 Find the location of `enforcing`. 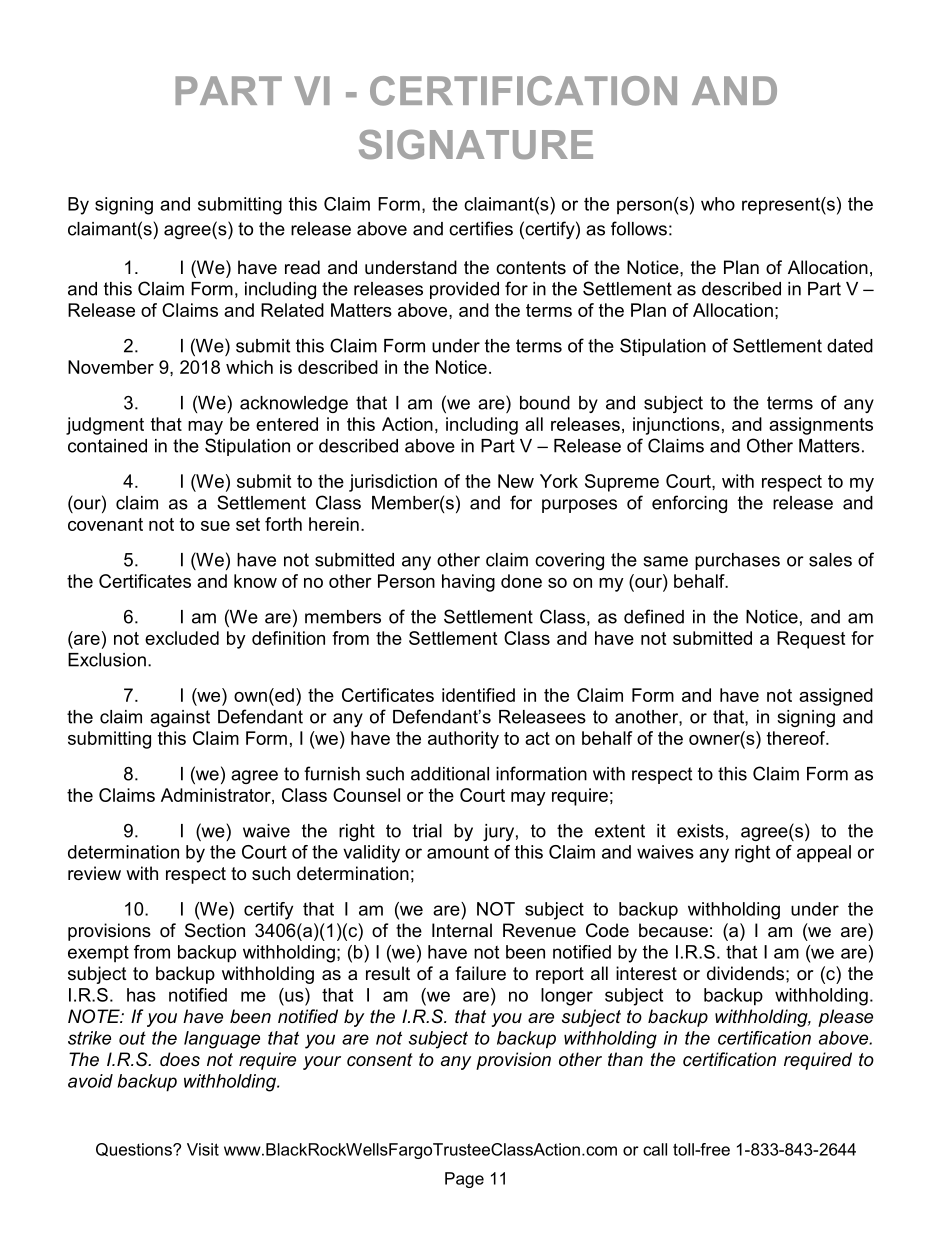

enforcing is located at coordinates (689, 504).
